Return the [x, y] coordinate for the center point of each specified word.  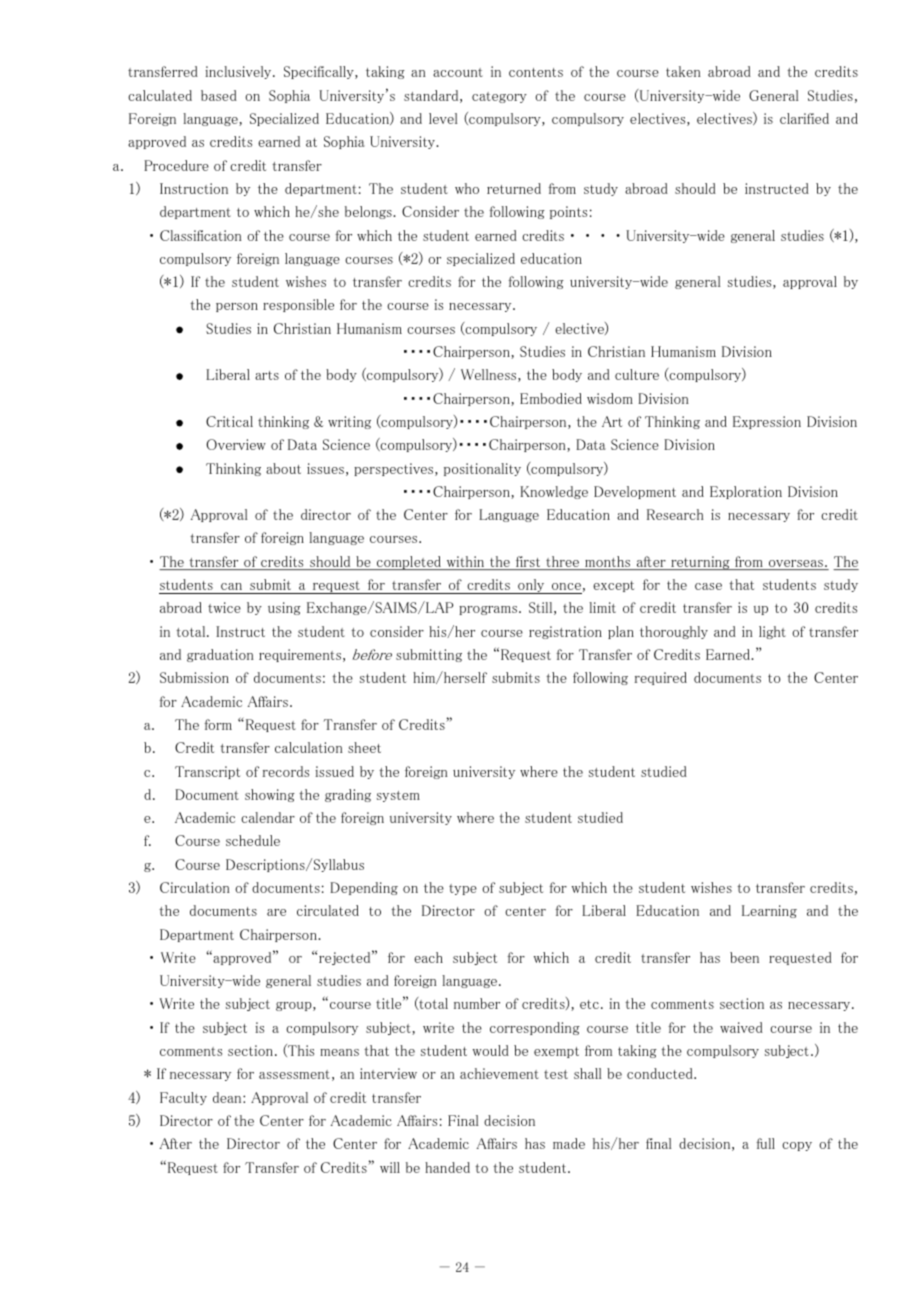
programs [488, 610]
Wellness [490, 375]
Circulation [194, 887]
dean [228, 1097]
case [708, 586]
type [463, 889]
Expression [767, 422]
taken [683, 71]
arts [267, 375]
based [219, 95]
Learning [769, 911]
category [499, 97]
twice [224, 607]
